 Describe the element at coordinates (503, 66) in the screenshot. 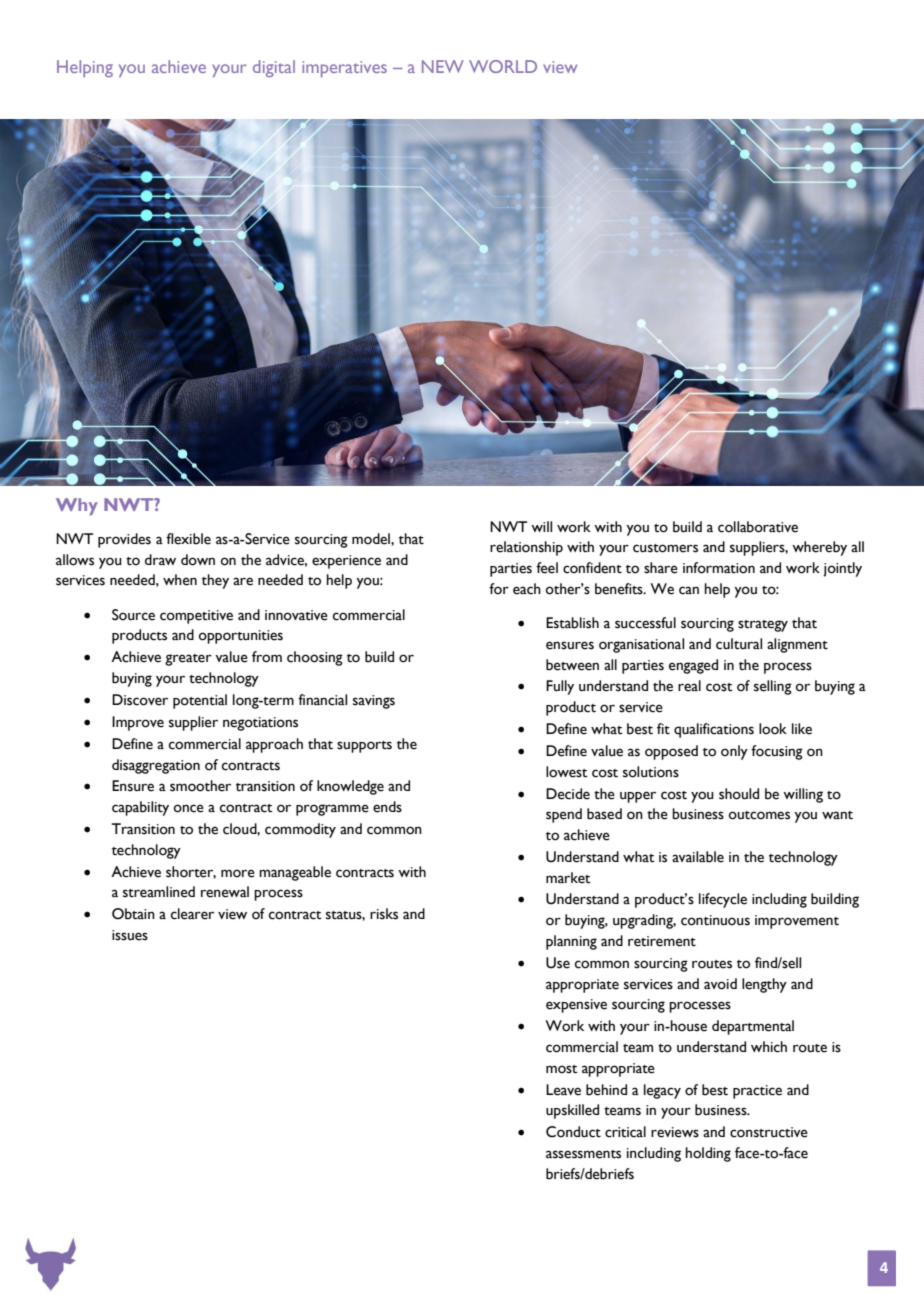

I see `WORLD` at that location.
